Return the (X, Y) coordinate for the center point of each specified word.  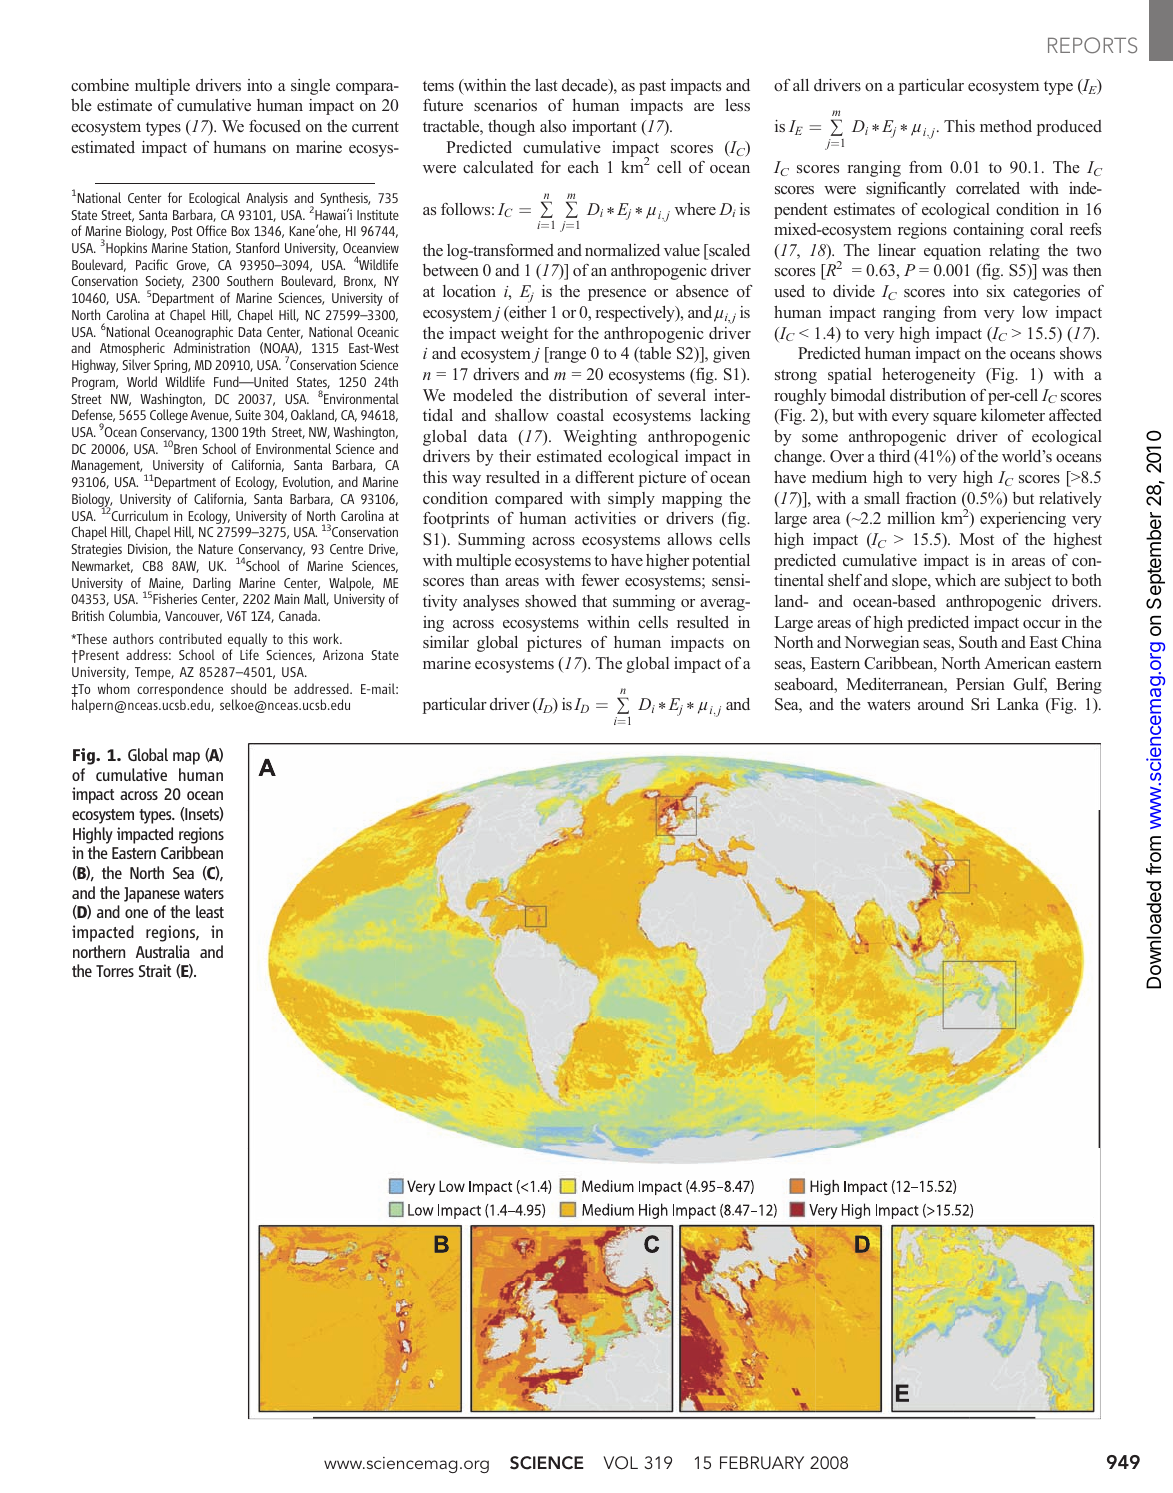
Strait (155, 970)
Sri (980, 704)
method (1006, 126)
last (546, 85)
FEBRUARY (762, 1463)
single (310, 87)
